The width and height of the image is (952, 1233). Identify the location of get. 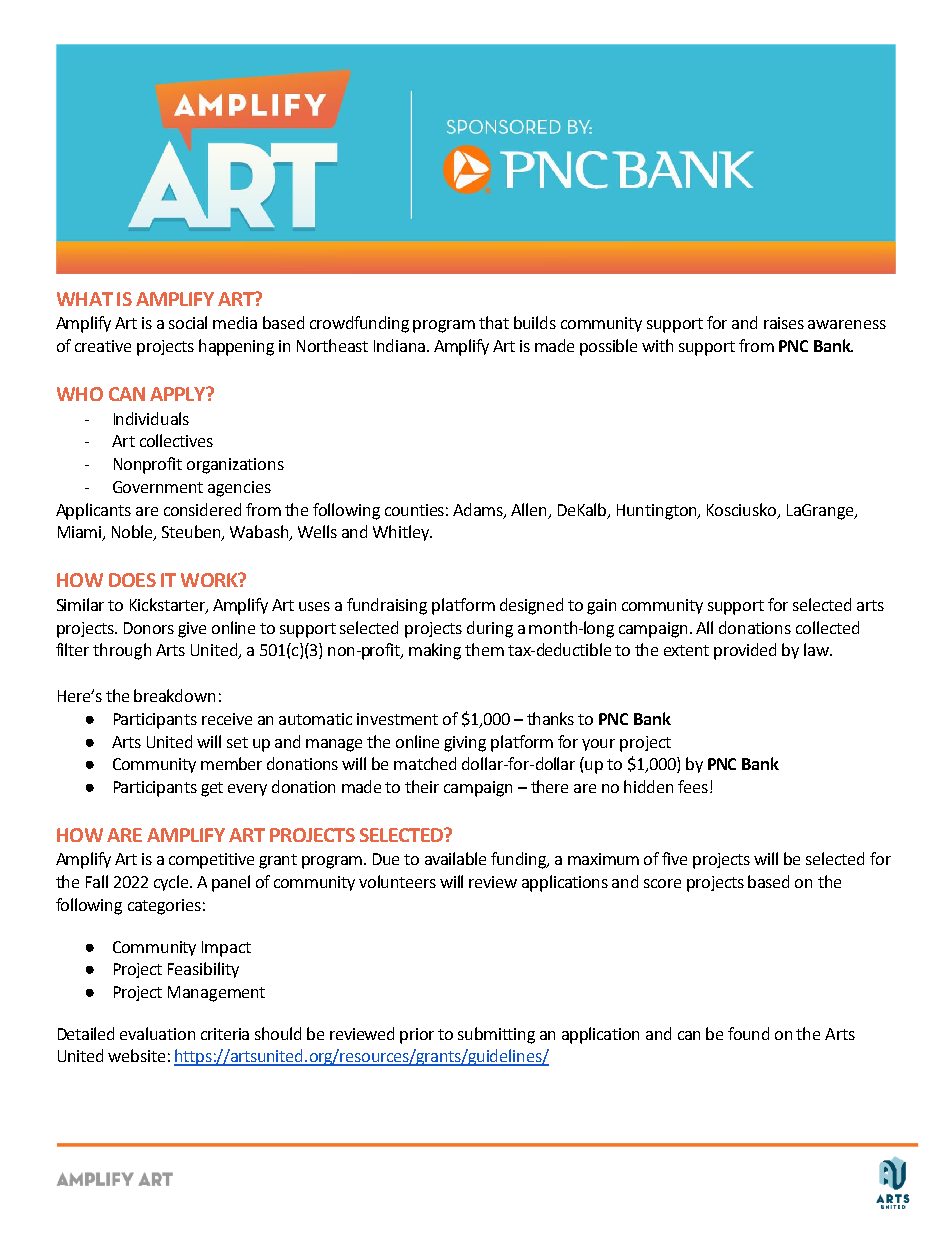
(212, 789).
